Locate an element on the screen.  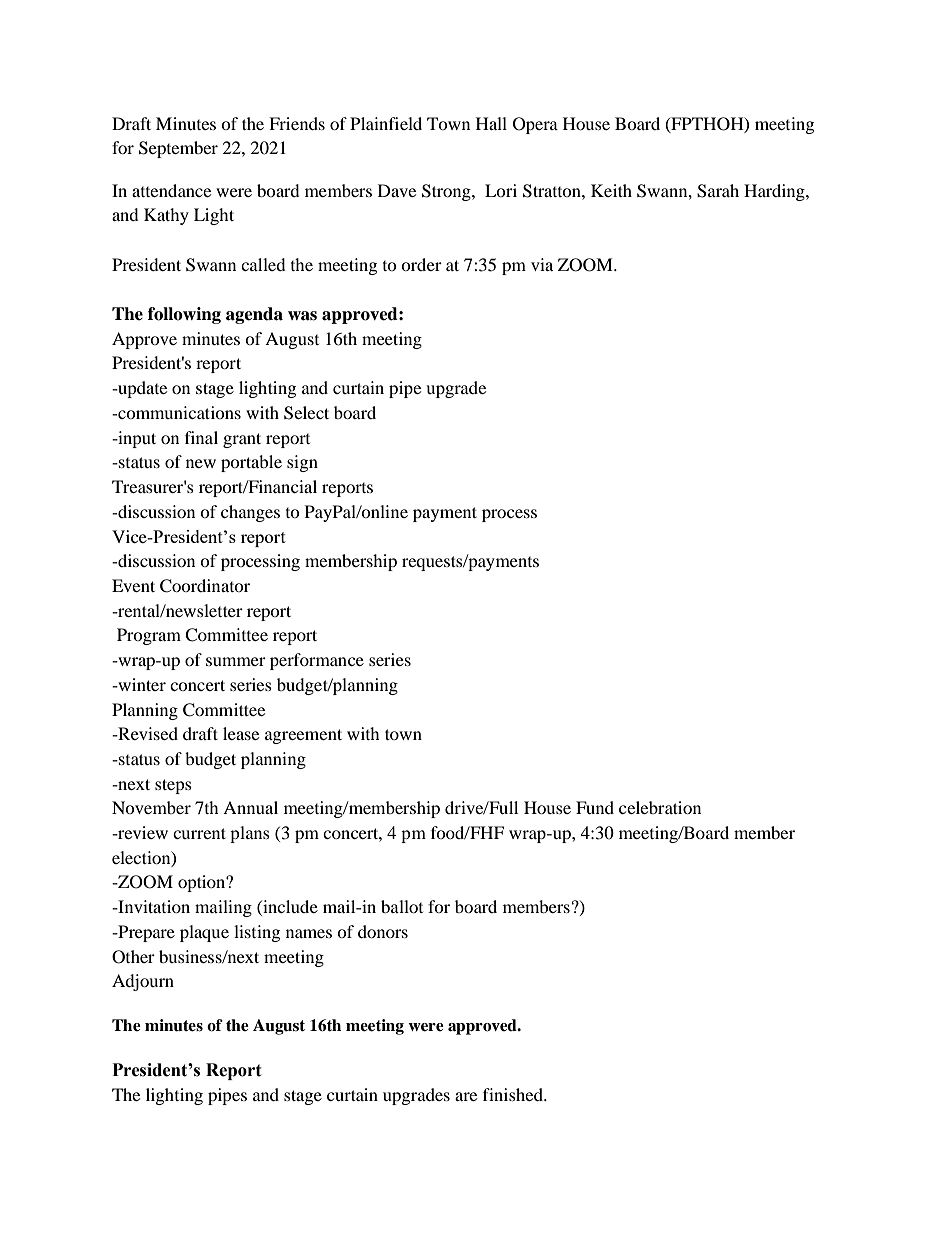
Coordinator is located at coordinates (205, 586).
